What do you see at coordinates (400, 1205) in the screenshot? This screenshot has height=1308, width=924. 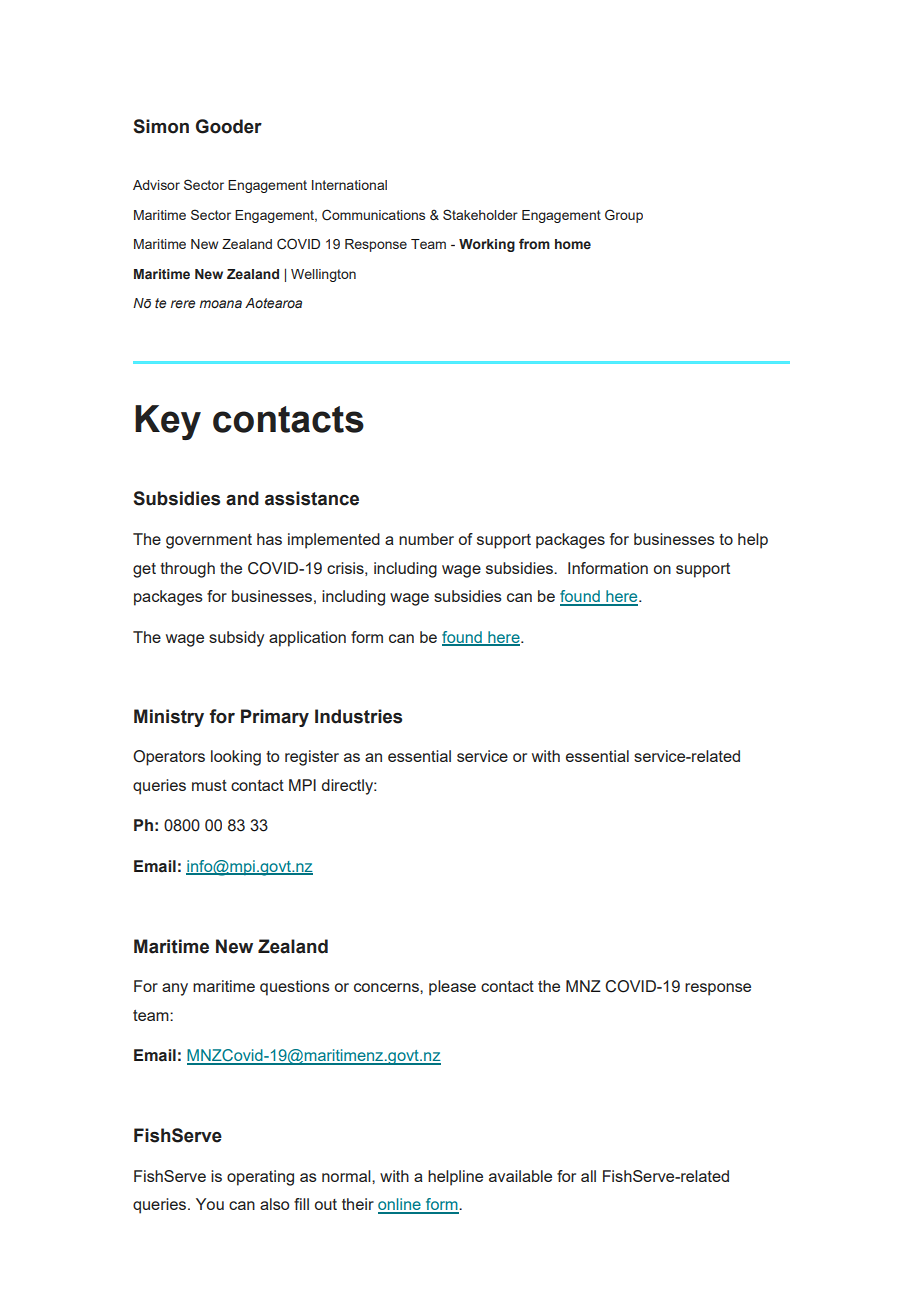 I see `online` at bounding box center [400, 1205].
